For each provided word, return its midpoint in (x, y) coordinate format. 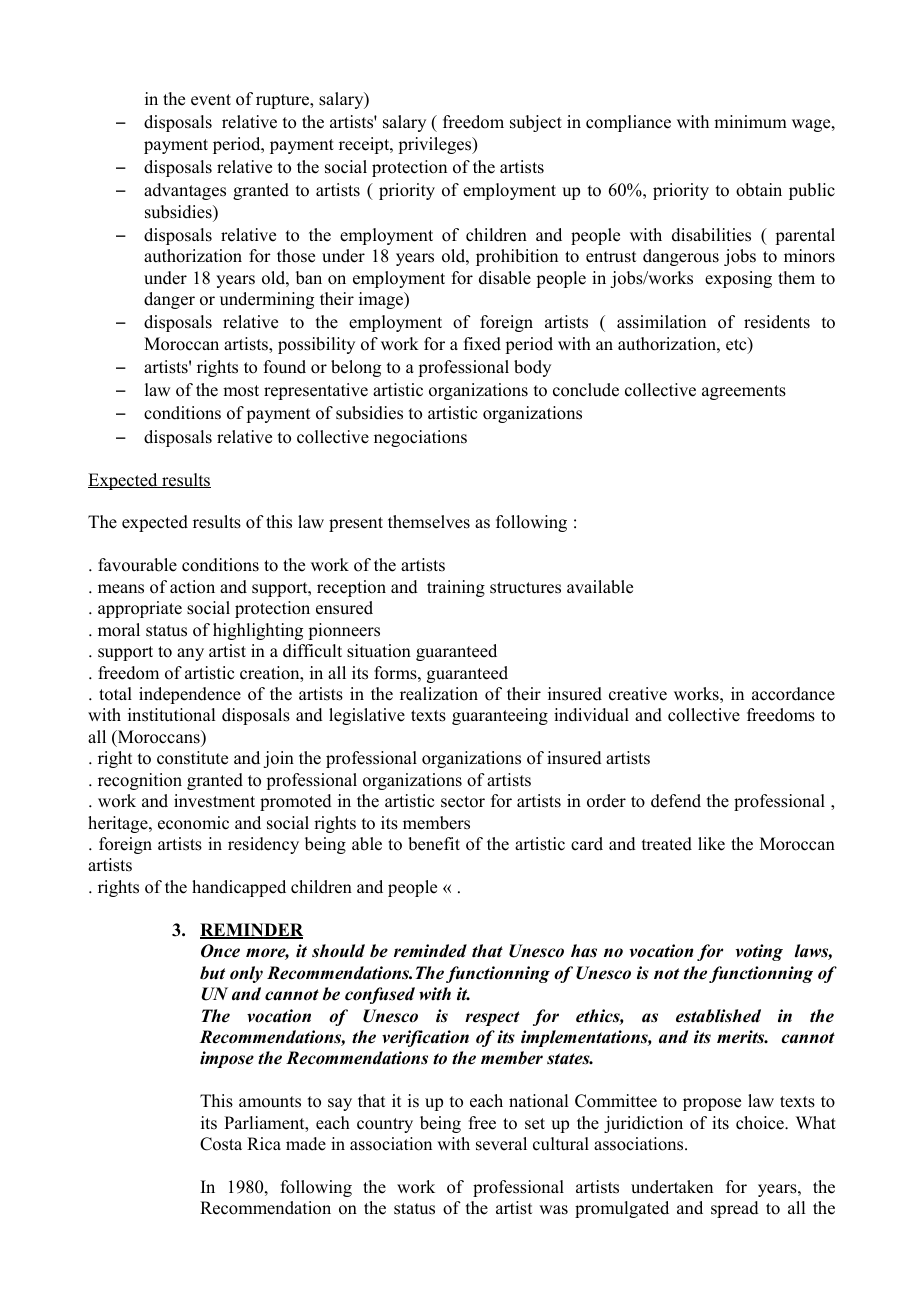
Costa (221, 1144)
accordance (793, 694)
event (211, 100)
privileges (436, 145)
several (501, 1144)
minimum (750, 122)
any (190, 654)
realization (439, 694)
